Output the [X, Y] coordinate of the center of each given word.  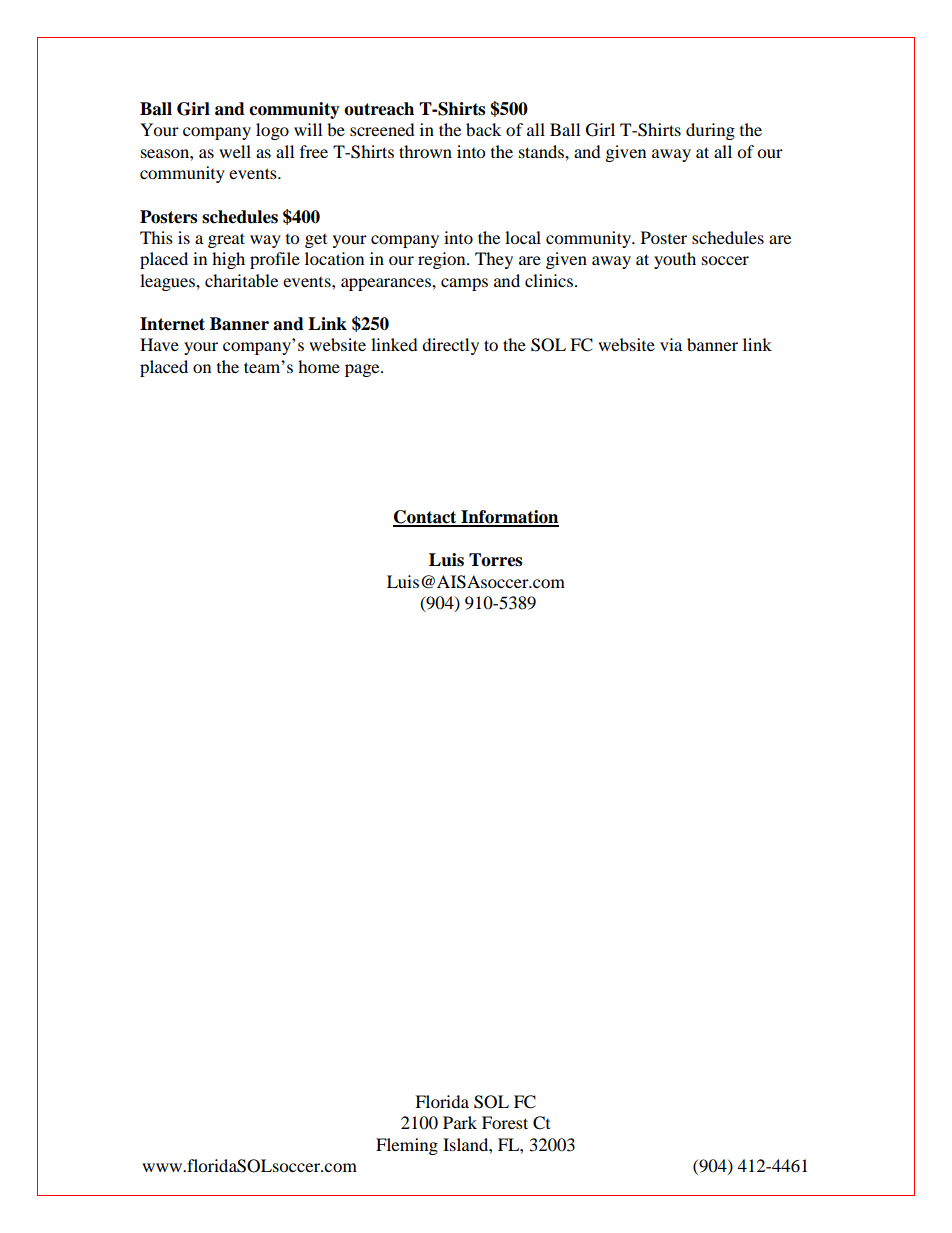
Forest [505, 1122]
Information [509, 518]
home [319, 366]
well [235, 151]
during [710, 131]
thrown [425, 151]
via [671, 344]
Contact [426, 518]
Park [460, 1122]
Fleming [407, 1146]
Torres [495, 560]
